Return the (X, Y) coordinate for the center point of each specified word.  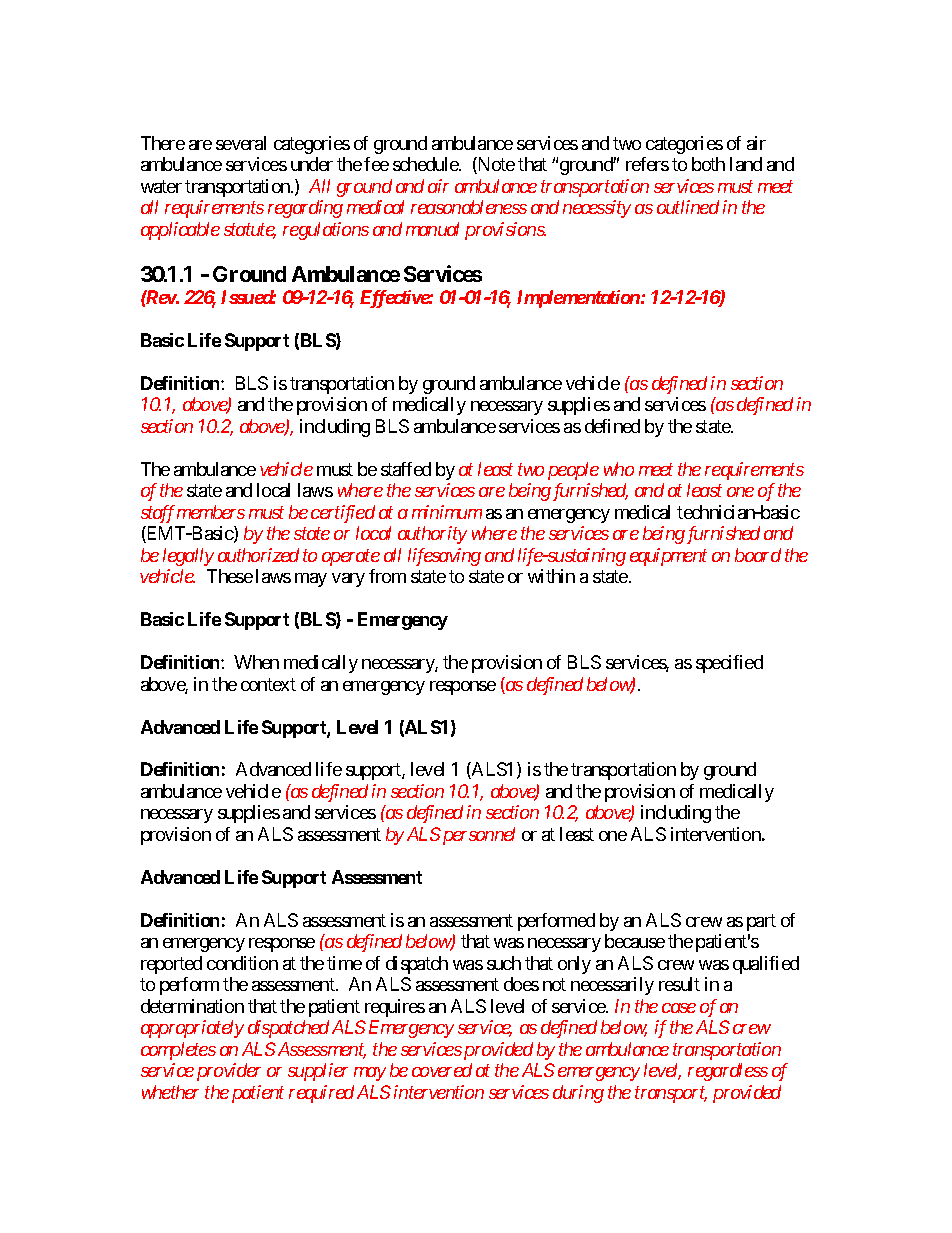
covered (442, 1070)
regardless (728, 1072)
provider (229, 1072)
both (708, 164)
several (241, 143)
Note (495, 165)
